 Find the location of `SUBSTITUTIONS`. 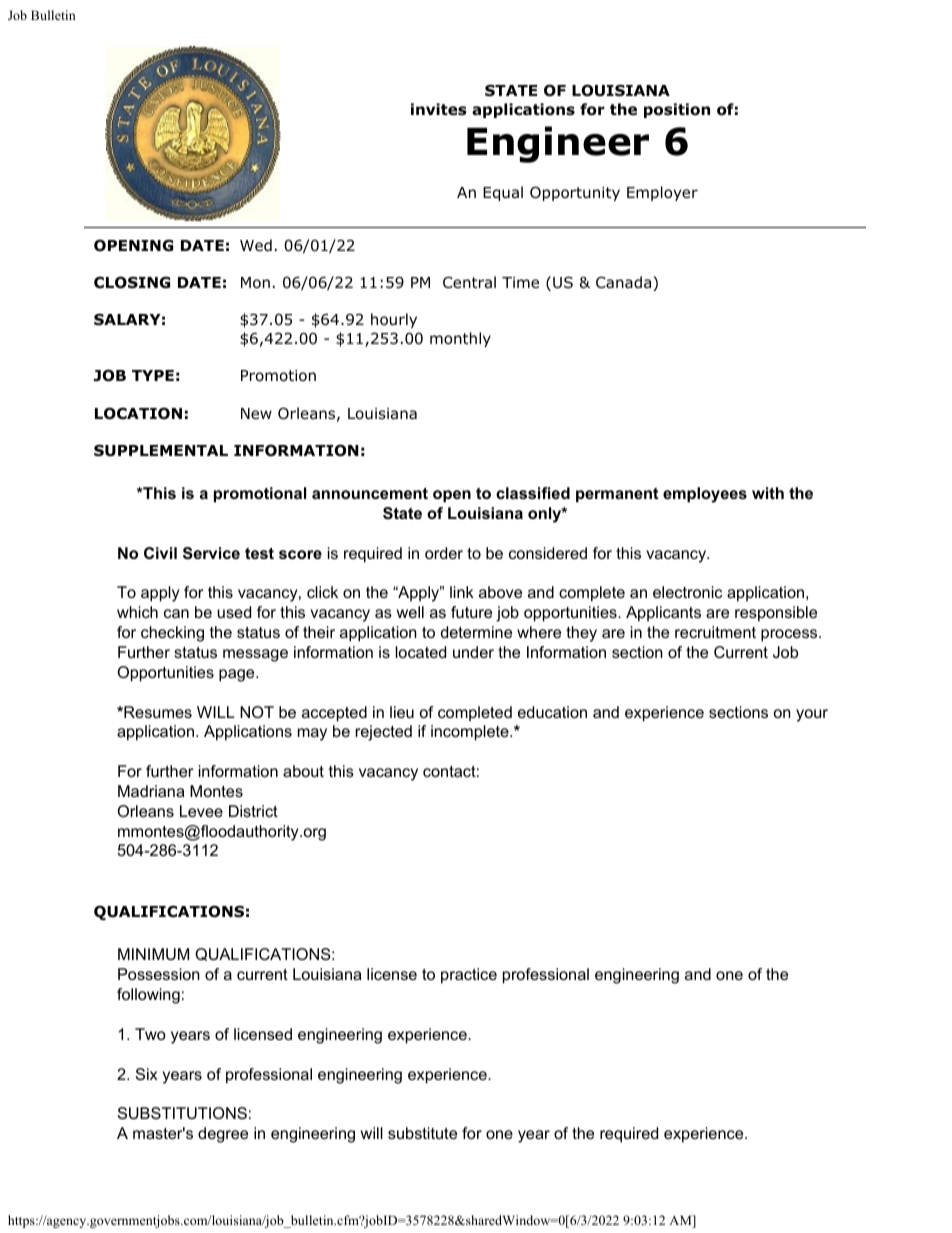

SUBSTITUTIONS is located at coordinates (182, 1113).
